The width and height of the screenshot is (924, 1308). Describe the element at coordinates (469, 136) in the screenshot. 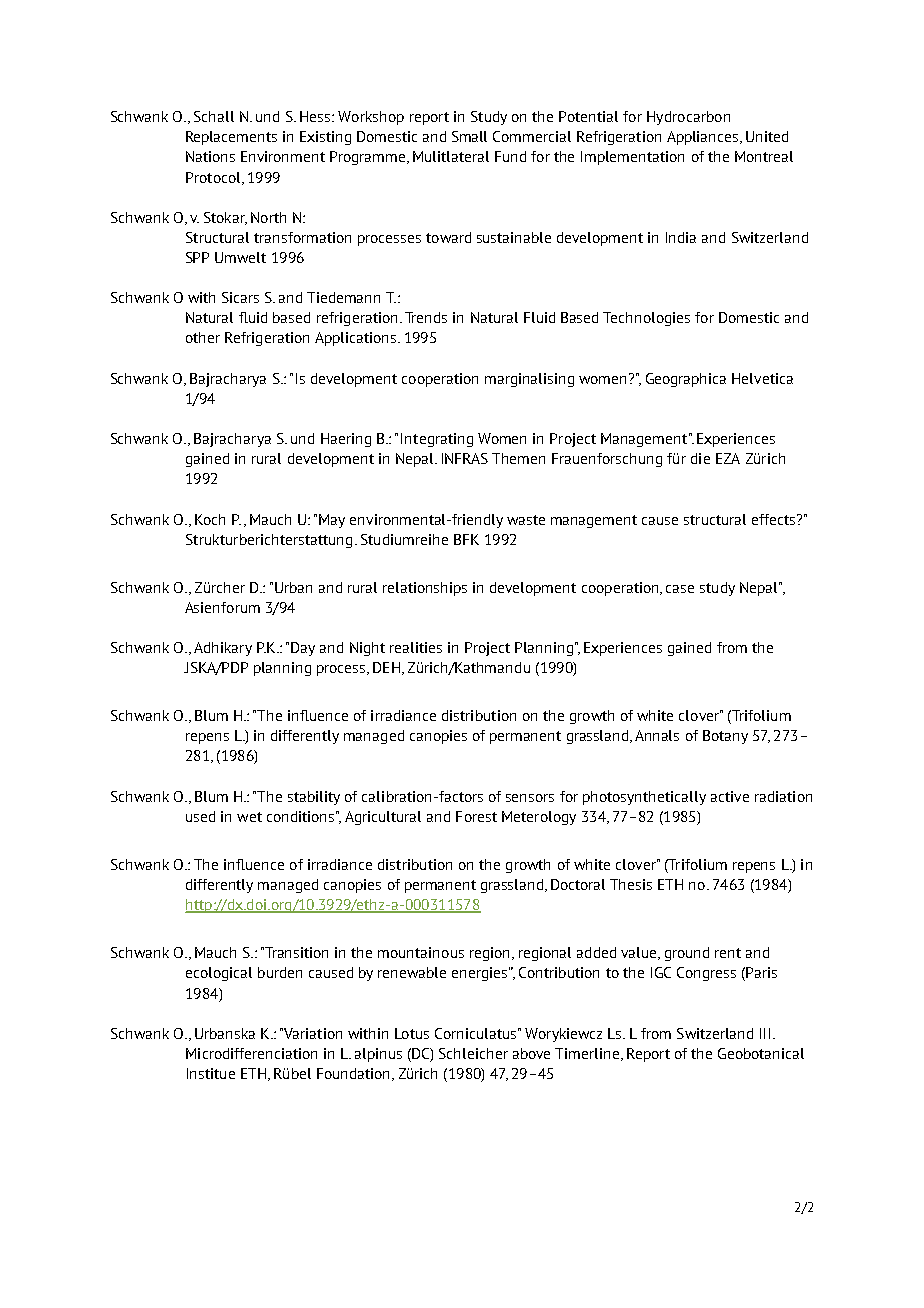

I see `Small` at that location.
